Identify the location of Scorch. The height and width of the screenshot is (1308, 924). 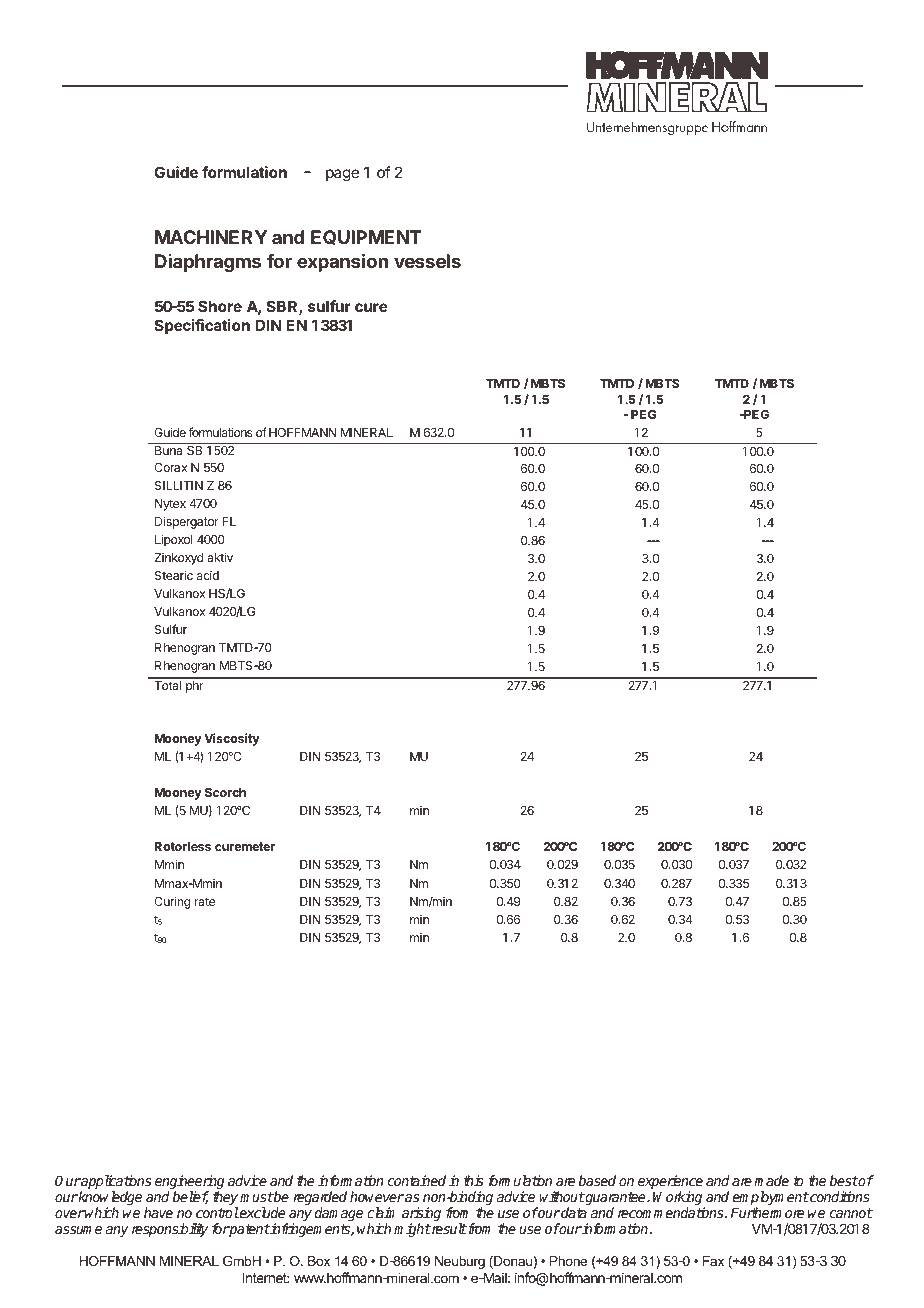
(225, 792).
